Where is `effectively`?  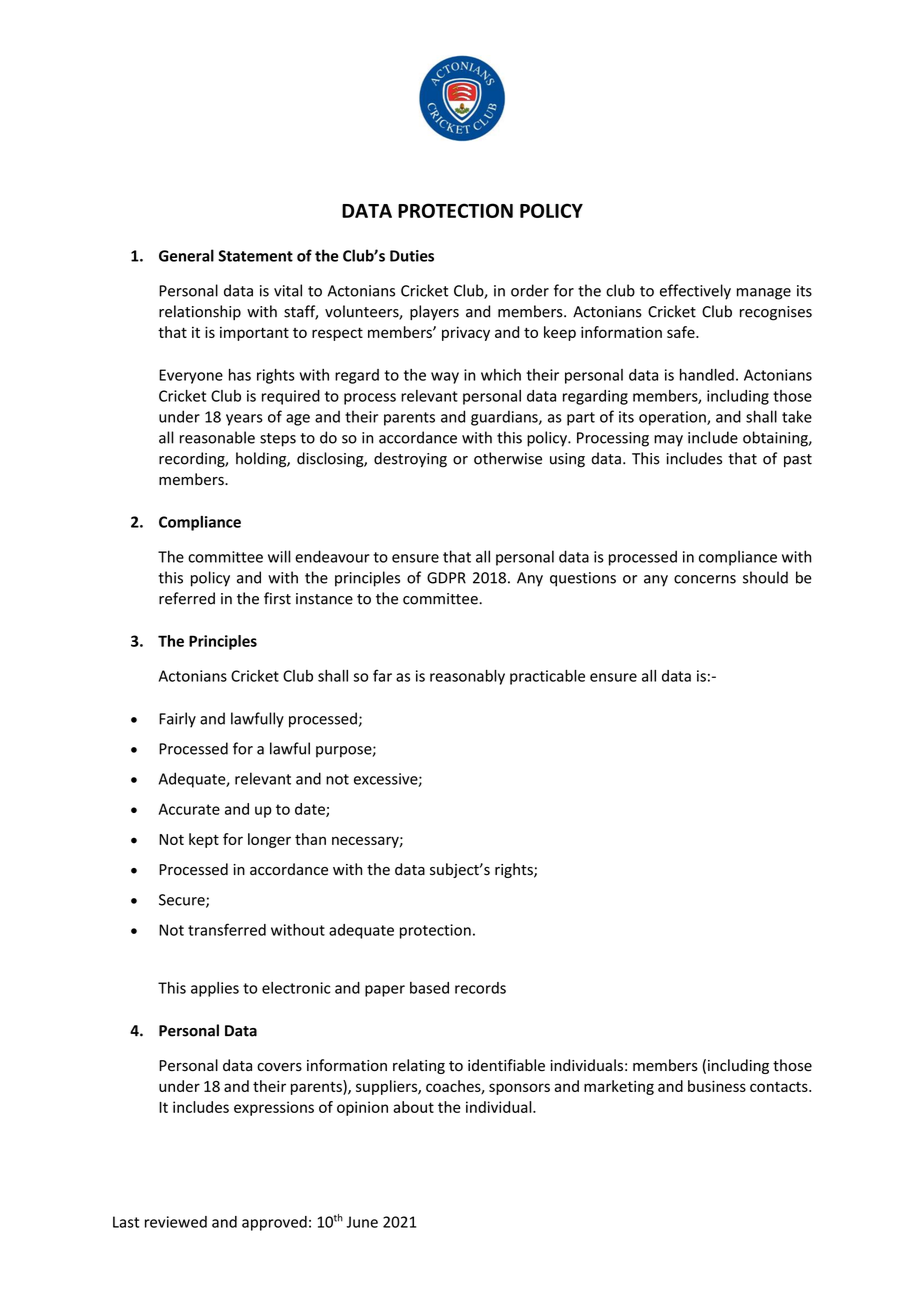
effectively is located at coordinates (695, 292).
